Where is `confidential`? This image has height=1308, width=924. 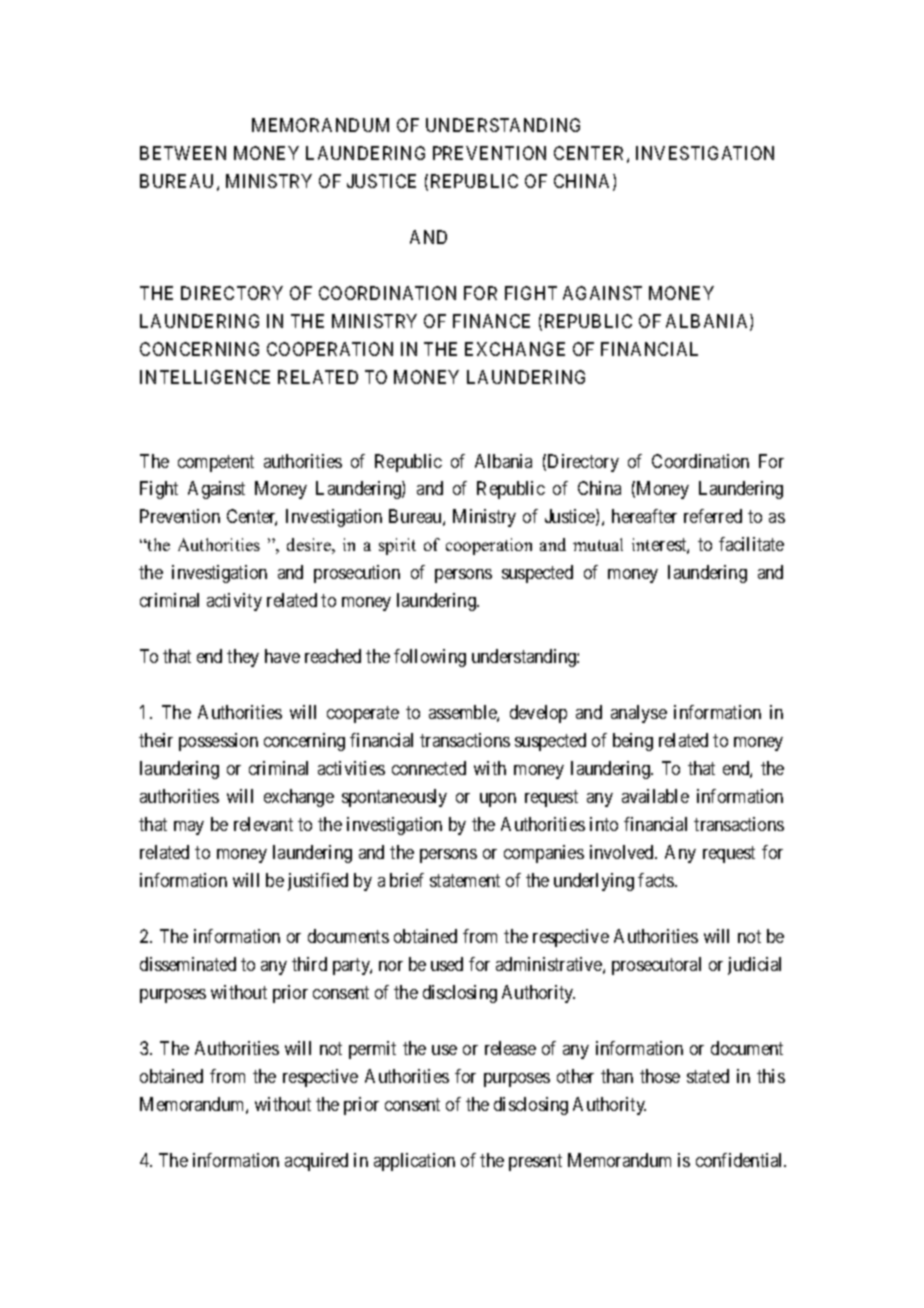
confidential is located at coordinates (741, 1160).
